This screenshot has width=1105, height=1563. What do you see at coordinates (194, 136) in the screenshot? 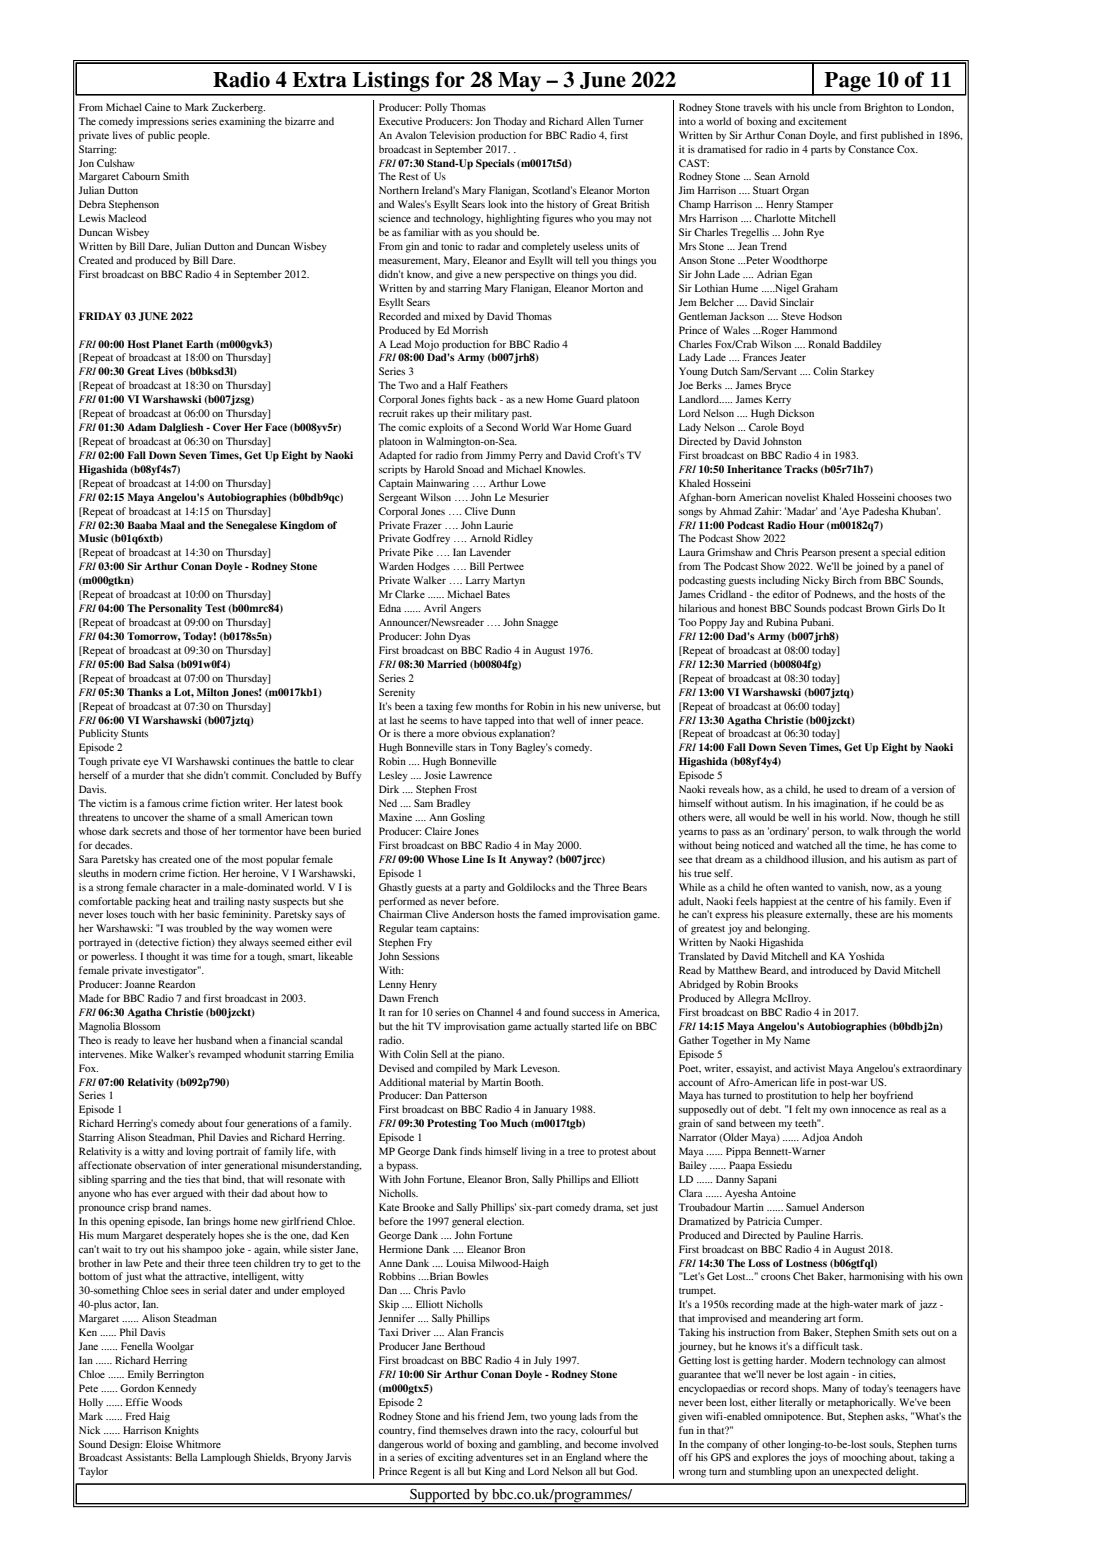
I see `people` at bounding box center [194, 136].
